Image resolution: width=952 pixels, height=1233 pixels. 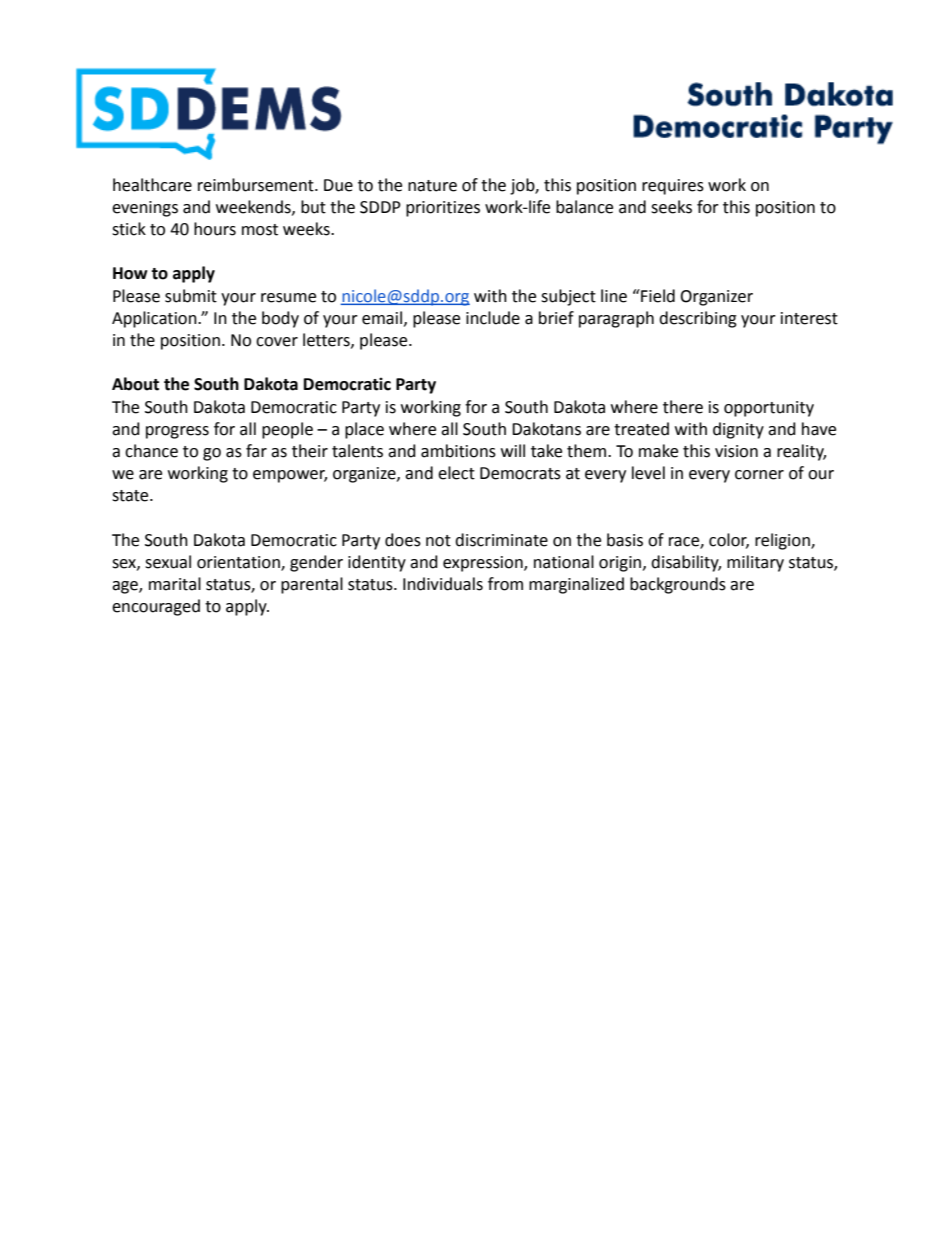 I want to click on Individuals, so click(x=443, y=584).
